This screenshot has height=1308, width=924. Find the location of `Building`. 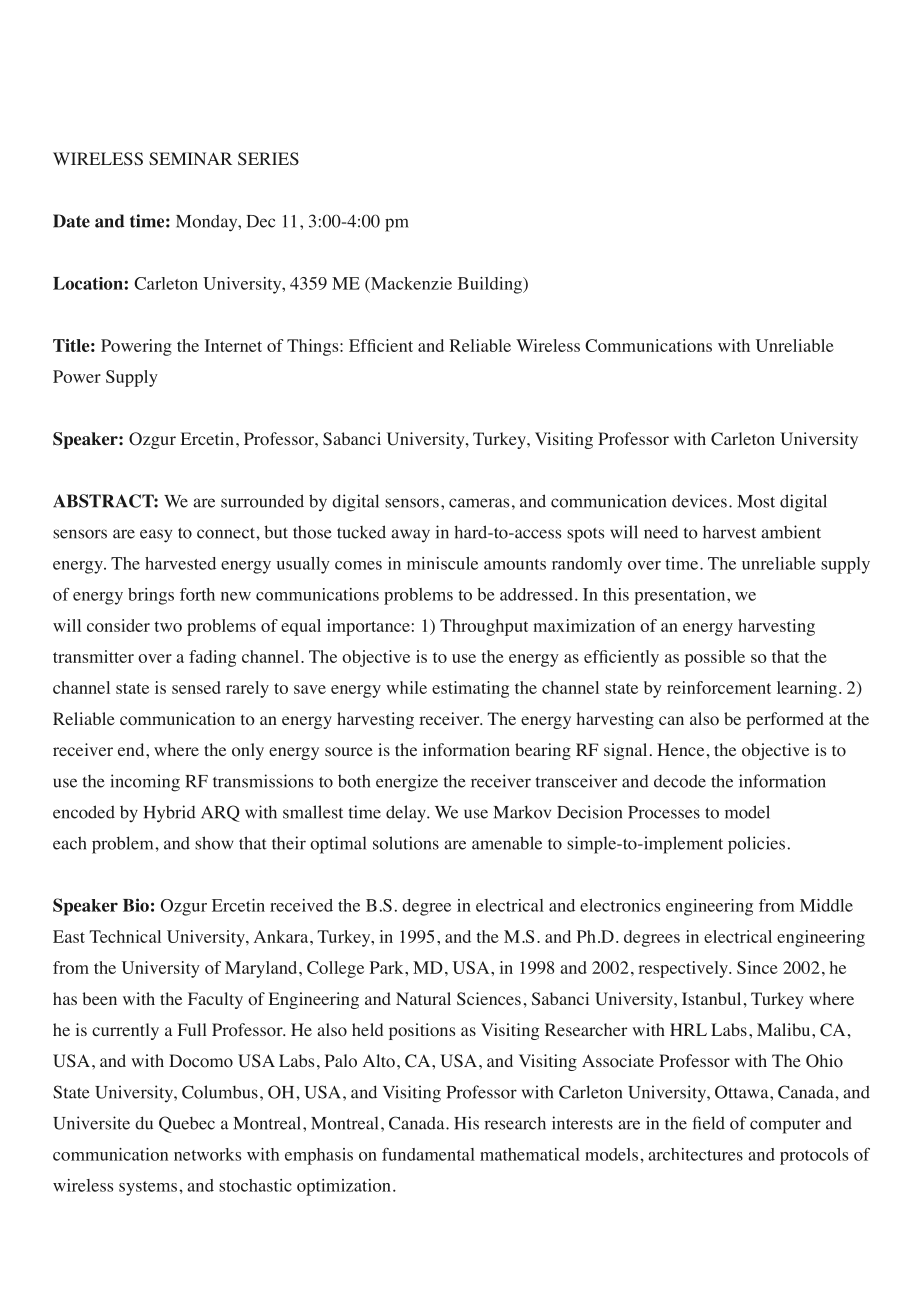

Building is located at coordinates (491, 285).
